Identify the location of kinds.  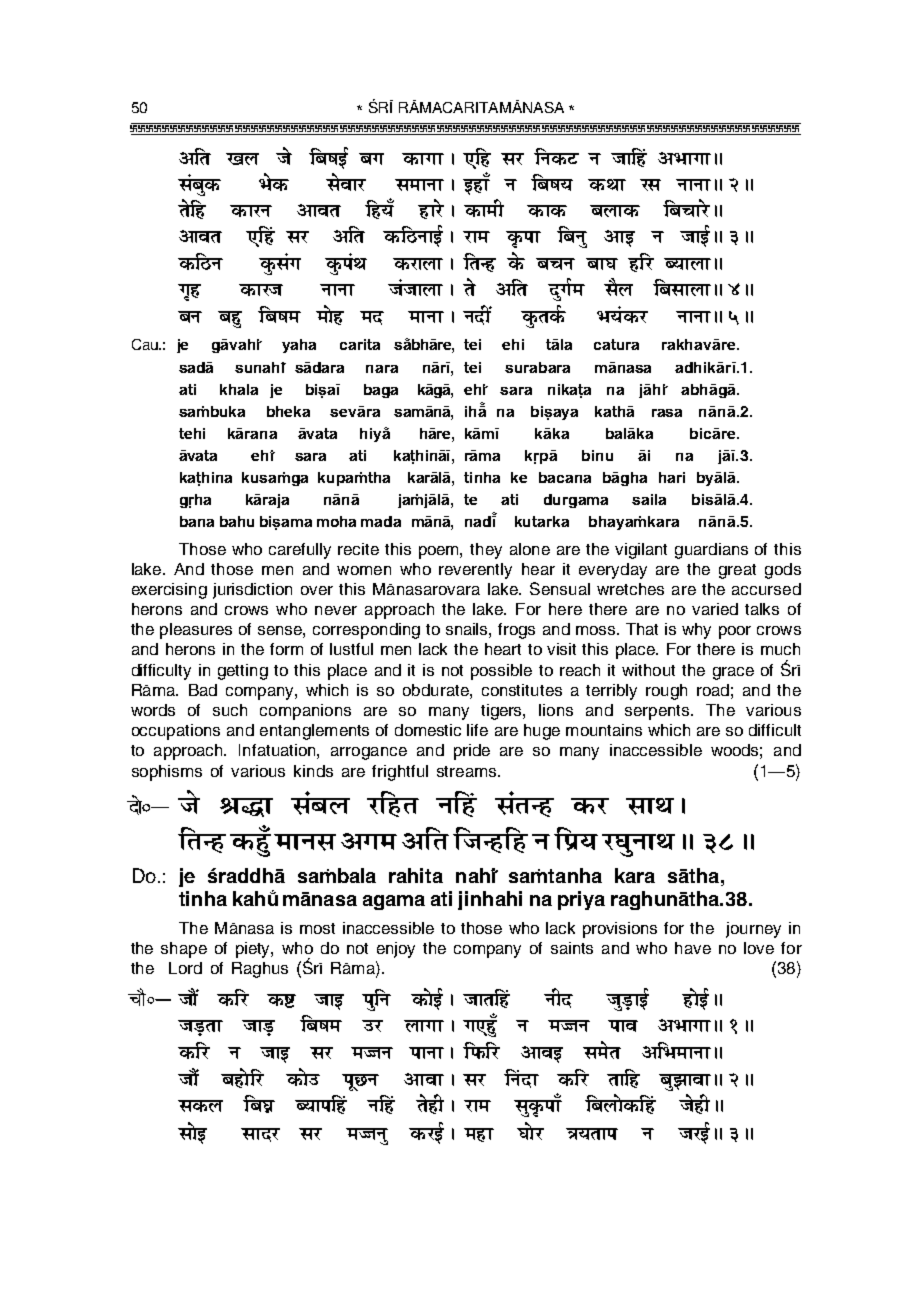
(313, 771).
